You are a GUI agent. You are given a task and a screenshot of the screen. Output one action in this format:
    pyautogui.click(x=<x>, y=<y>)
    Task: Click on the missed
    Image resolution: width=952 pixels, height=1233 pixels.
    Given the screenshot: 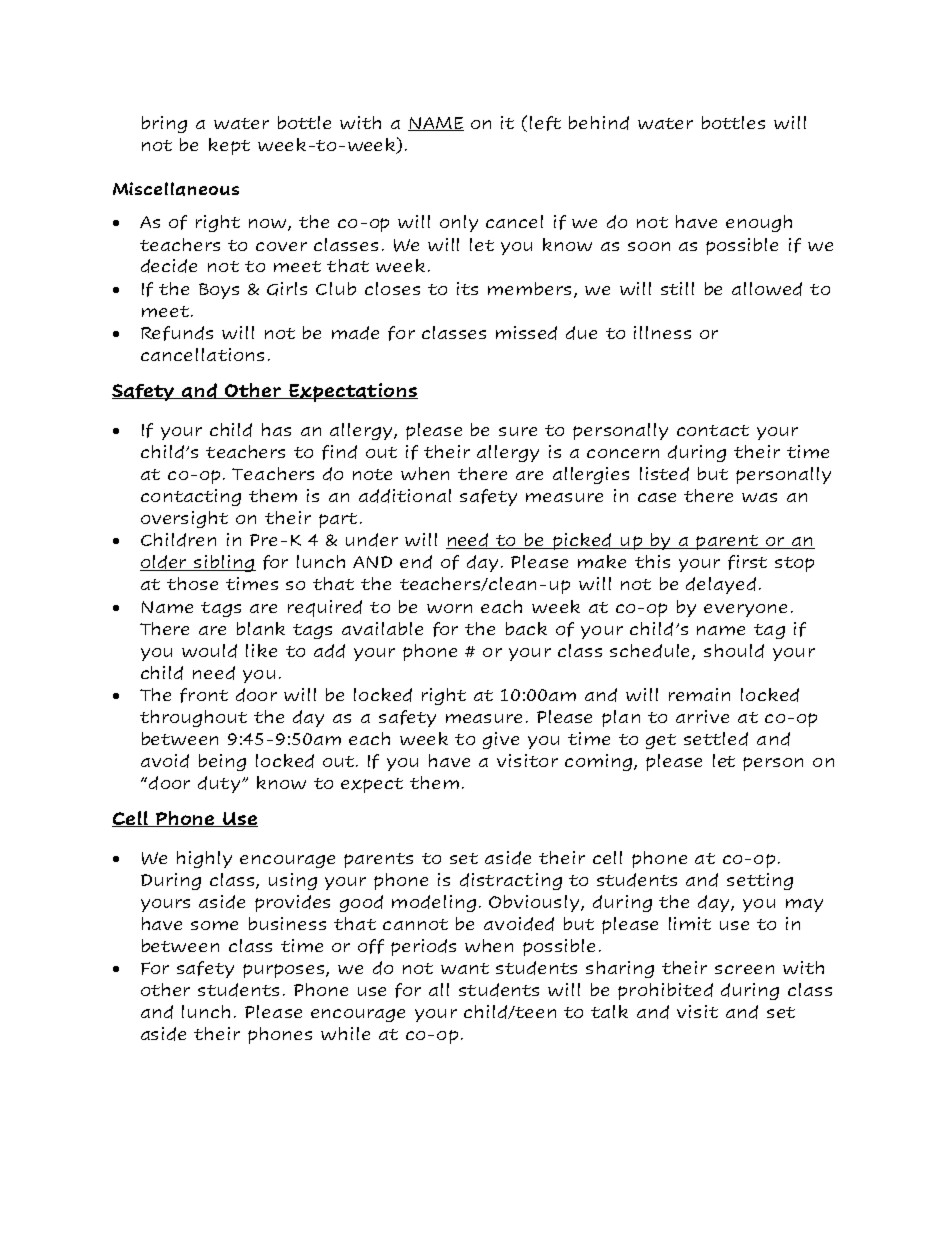 What is the action you would take?
    pyautogui.click(x=526, y=333)
